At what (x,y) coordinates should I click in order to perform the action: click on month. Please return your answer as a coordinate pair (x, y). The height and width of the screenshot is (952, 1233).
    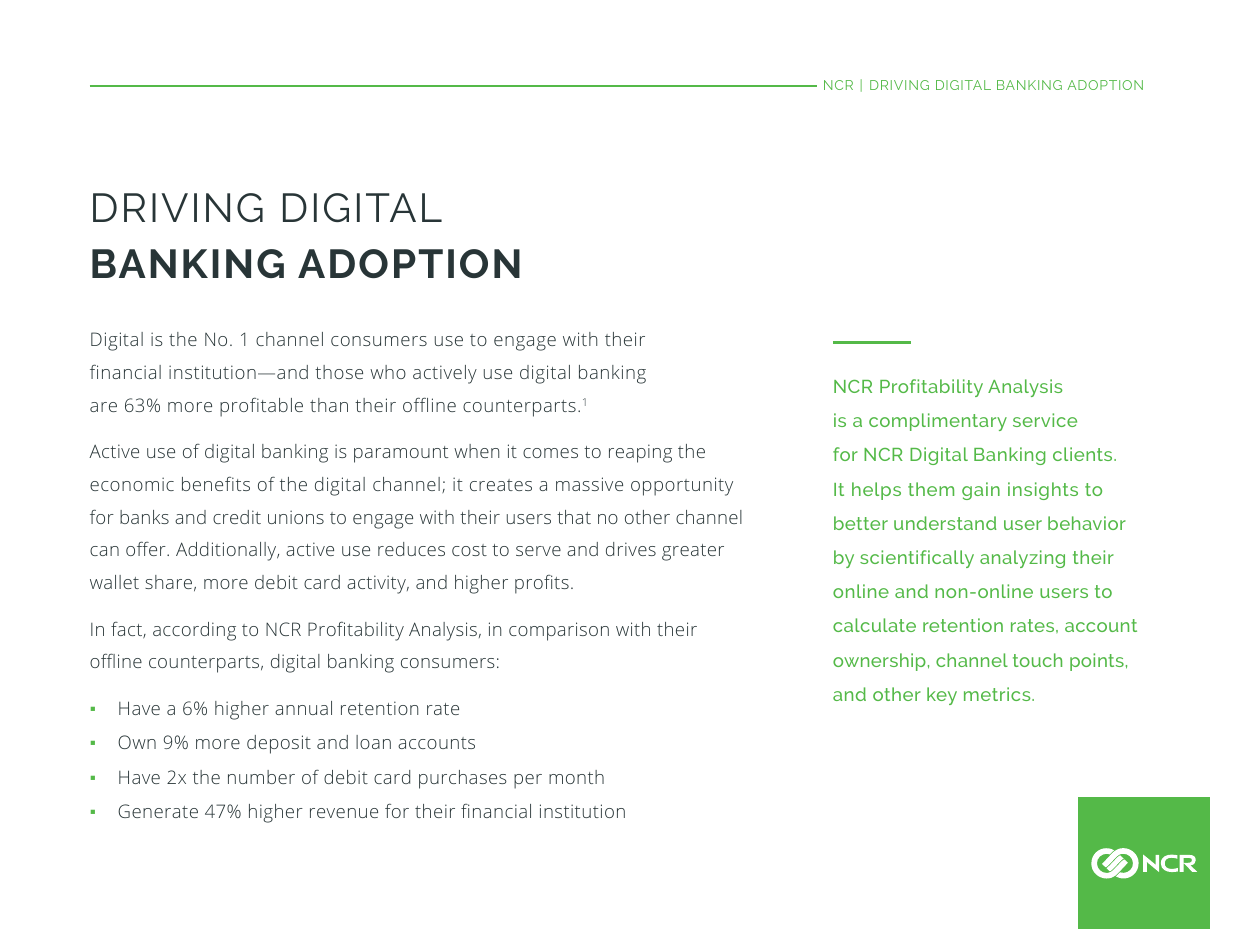
    Looking at the image, I should click on (576, 777).
